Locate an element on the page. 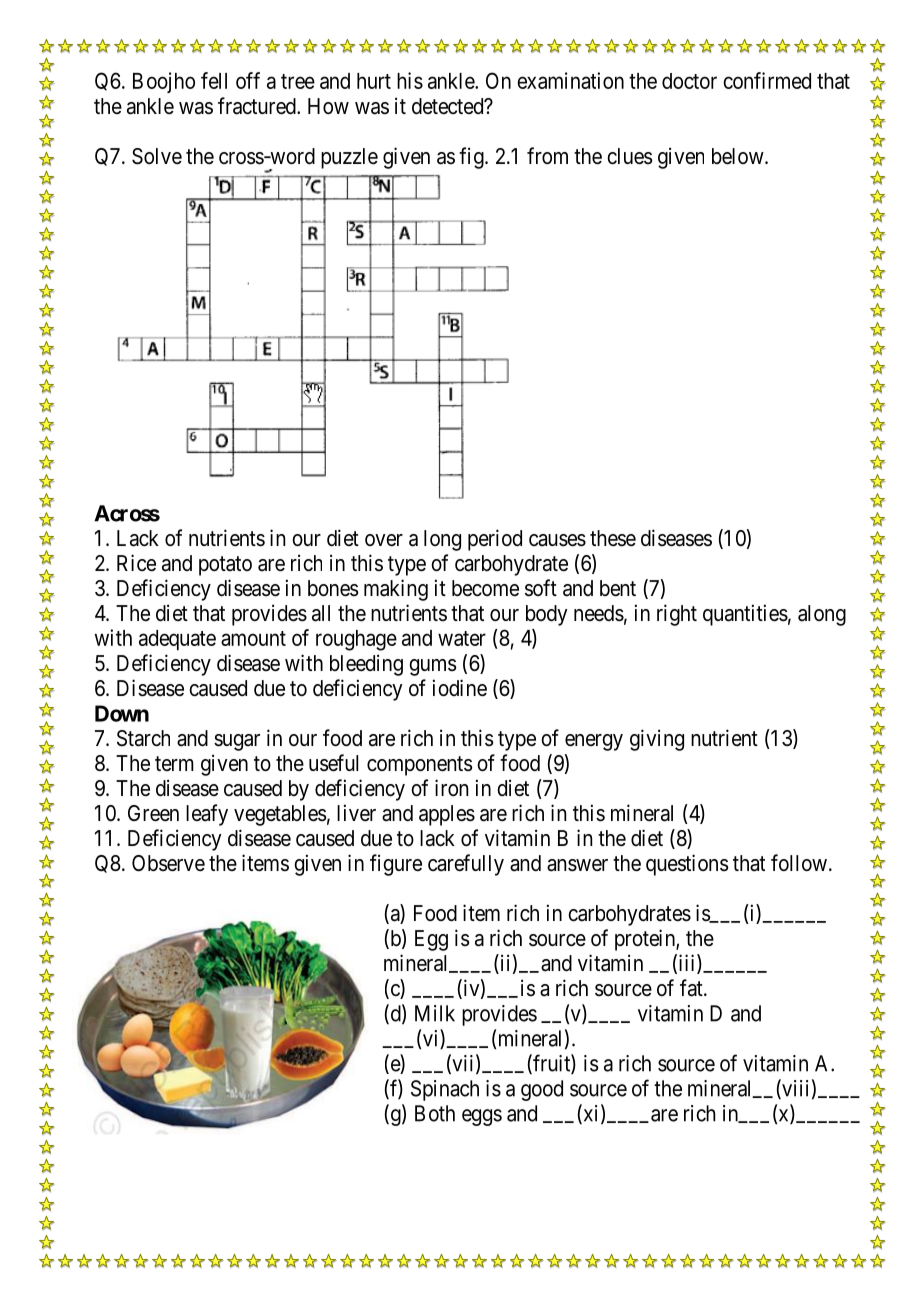 The height and width of the image is (1308, 924). leafy is located at coordinates (207, 815).
